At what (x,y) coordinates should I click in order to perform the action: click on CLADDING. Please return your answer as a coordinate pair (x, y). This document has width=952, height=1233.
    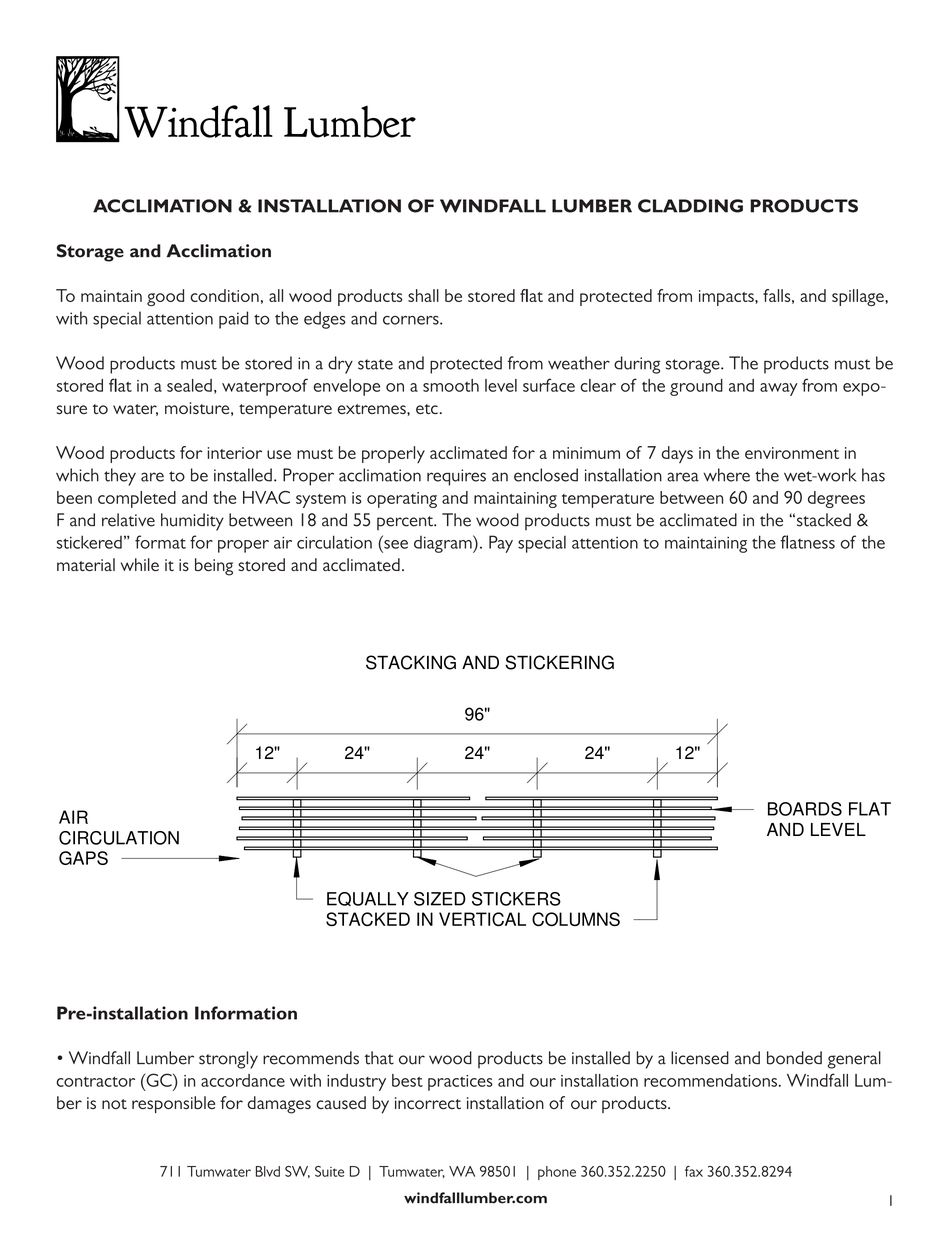
    Looking at the image, I should click on (690, 206).
